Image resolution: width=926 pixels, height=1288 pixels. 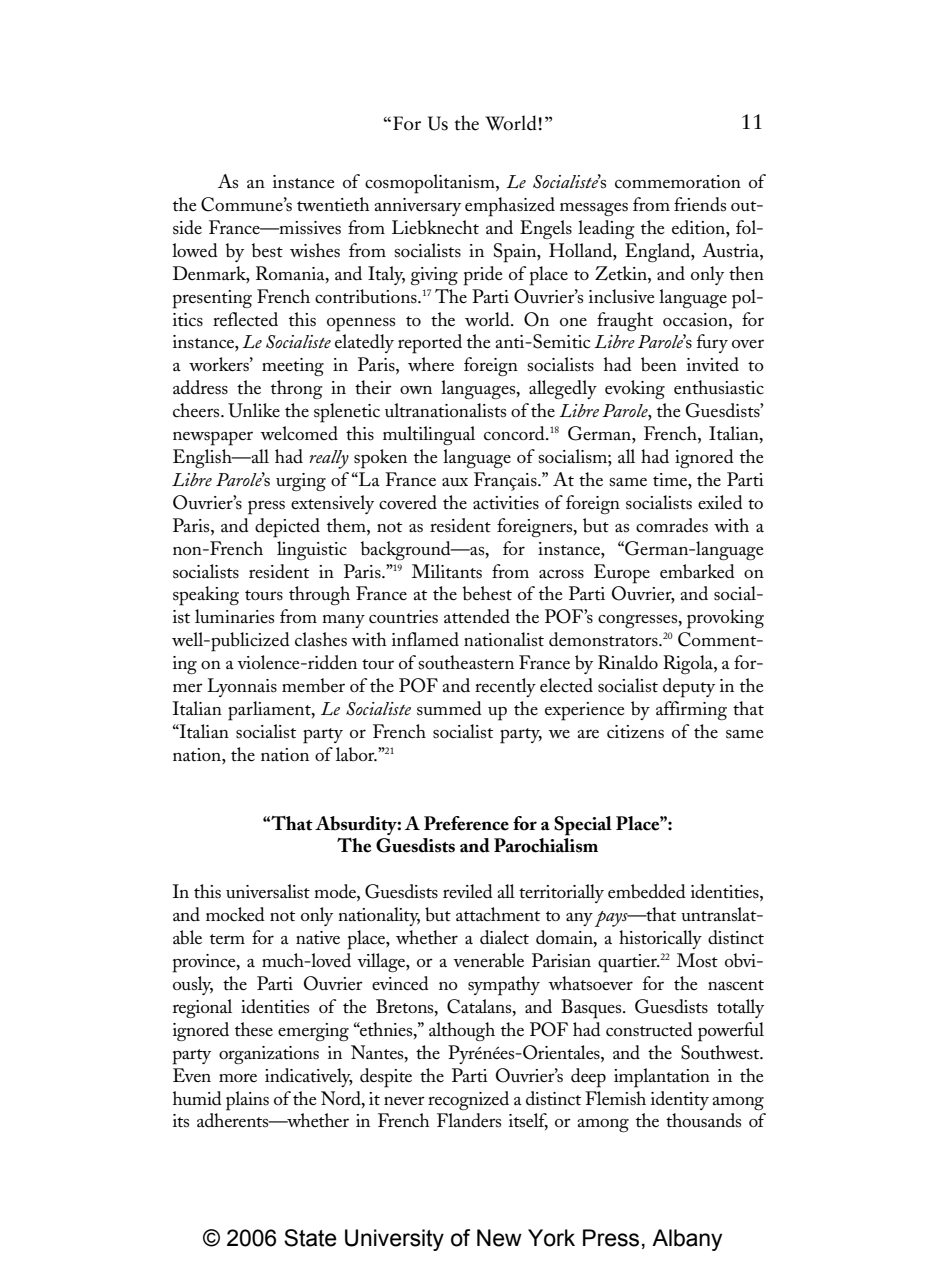 What do you see at coordinates (447, 571) in the screenshot?
I see `Militants` at bounding box center [447, 571].
